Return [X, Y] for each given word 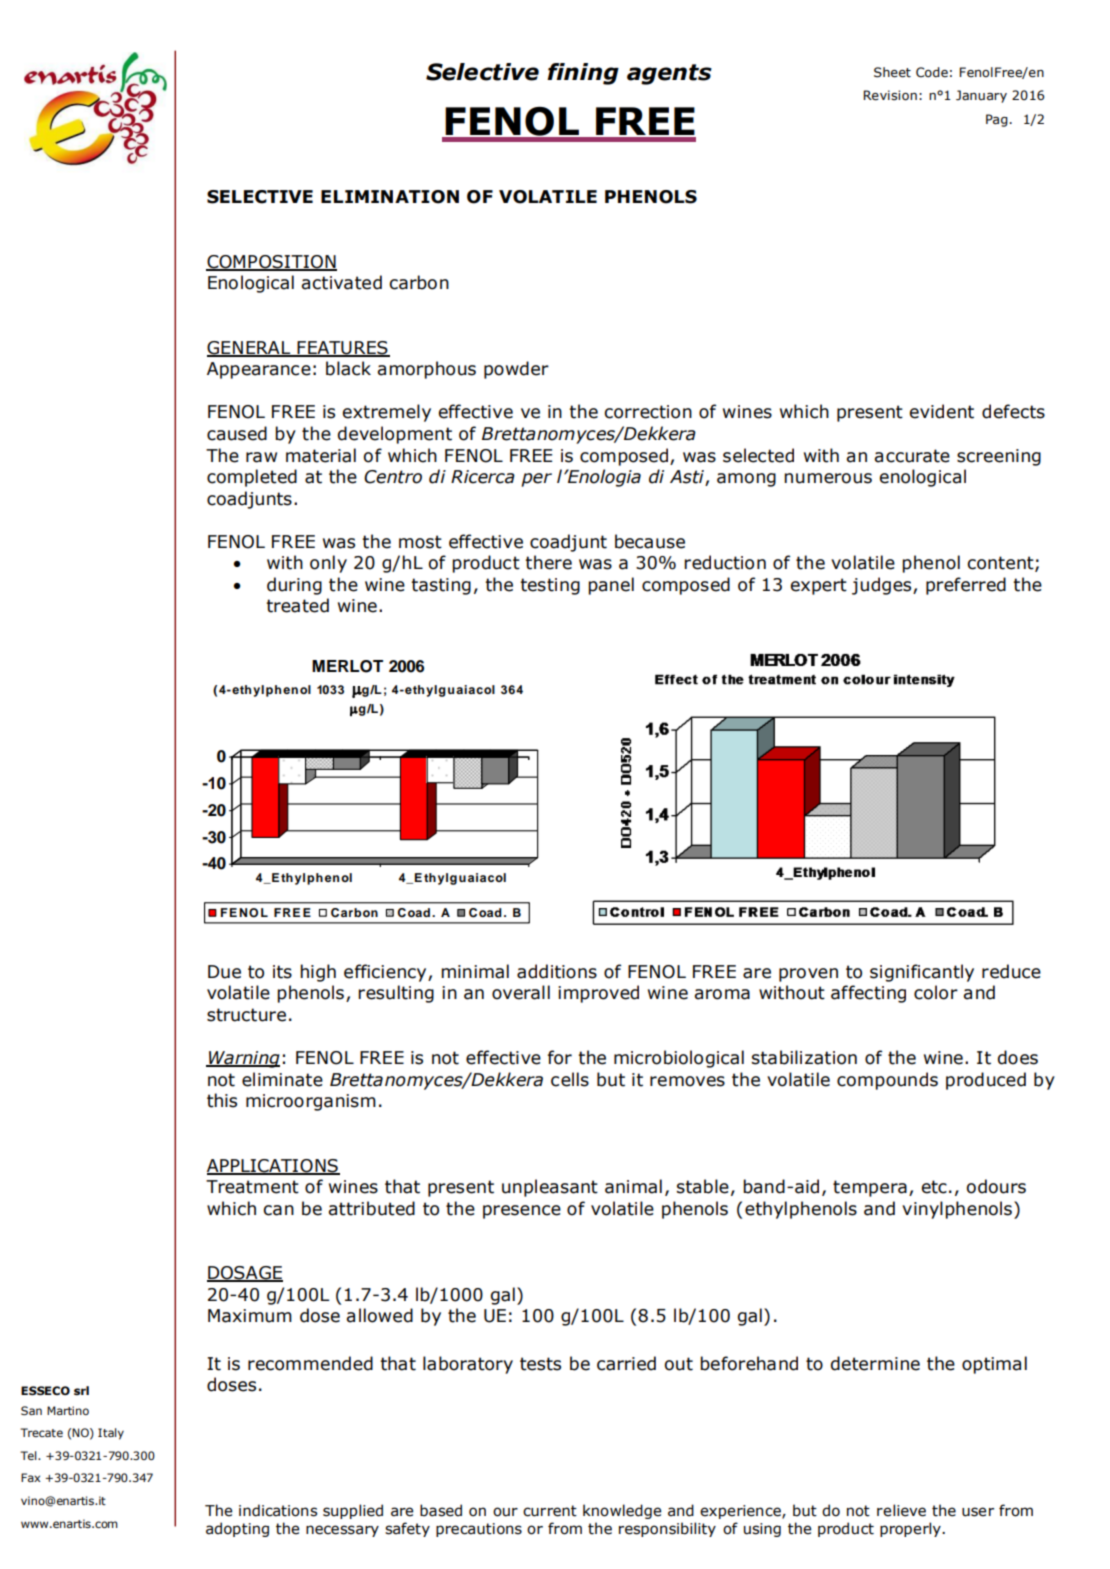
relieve [901, 1510]
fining [583, 74]
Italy [111, 1434]
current [550, 1511]
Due [224, 972]
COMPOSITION [271, 262]
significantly [922, 973]
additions [557, 971]
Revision [890, 95]
